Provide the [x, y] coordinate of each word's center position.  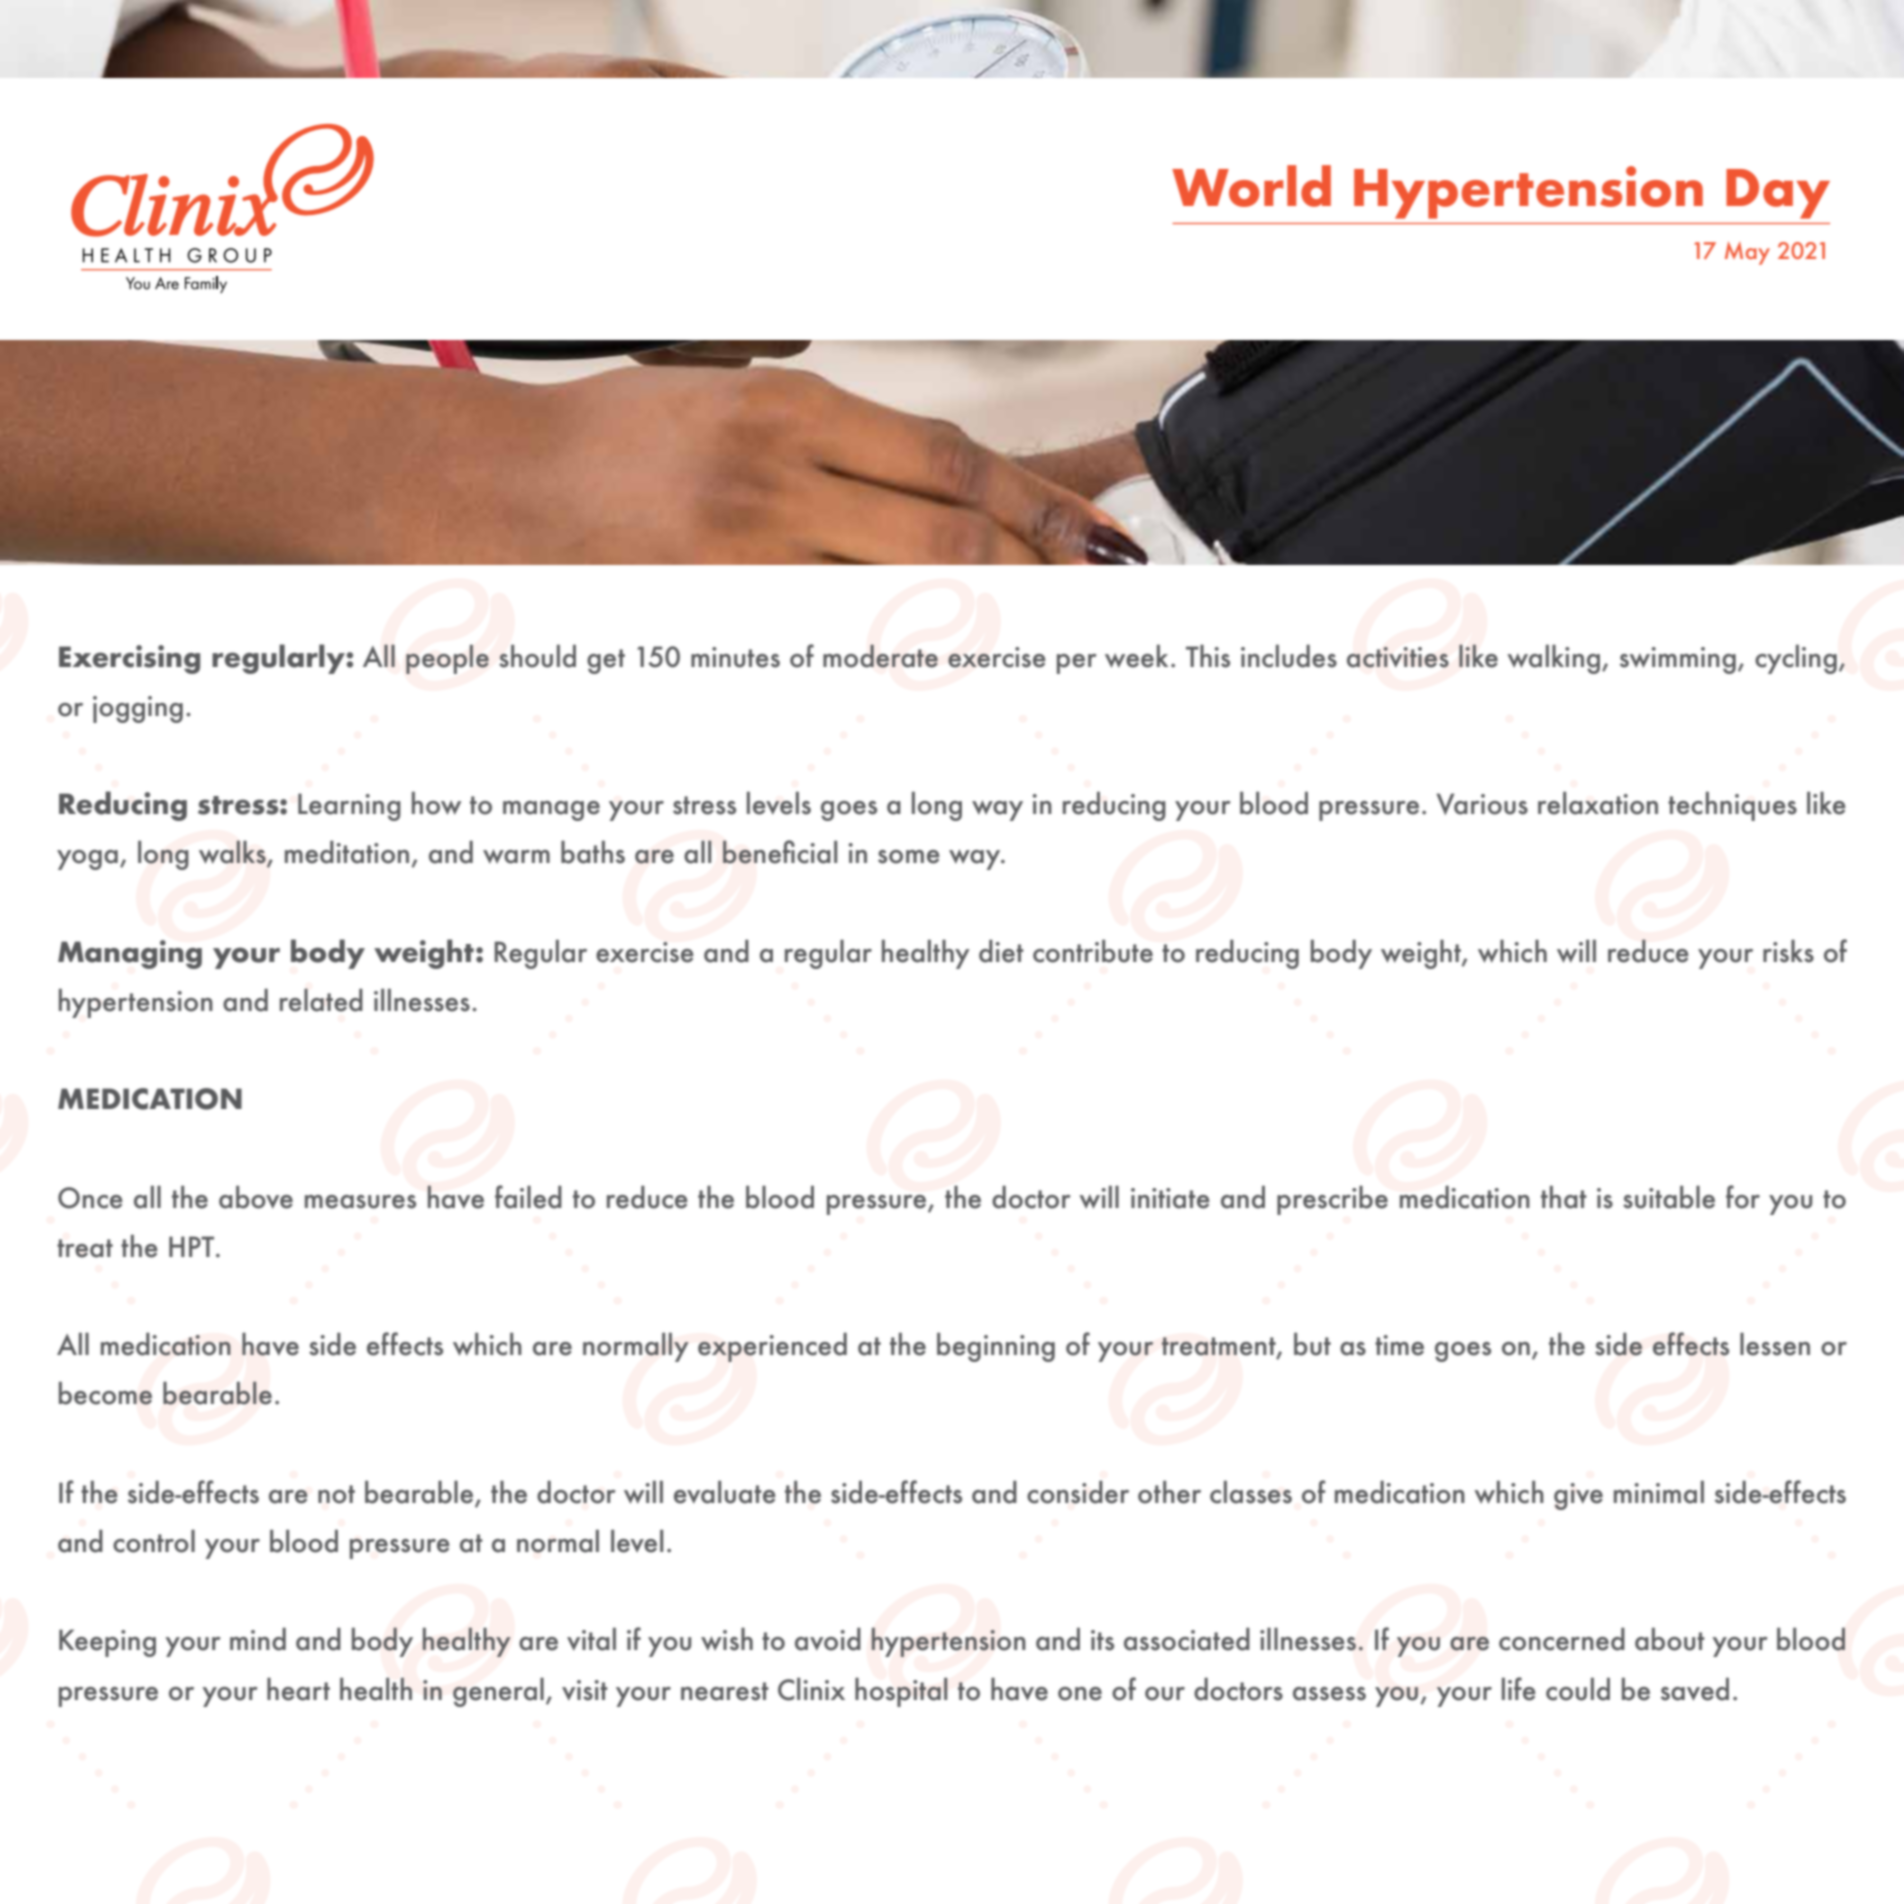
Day [1778, 194]
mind [258, 1639]
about [1670, 1639]
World [1251, 186]
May [1747, 253]
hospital [901, 1692]
